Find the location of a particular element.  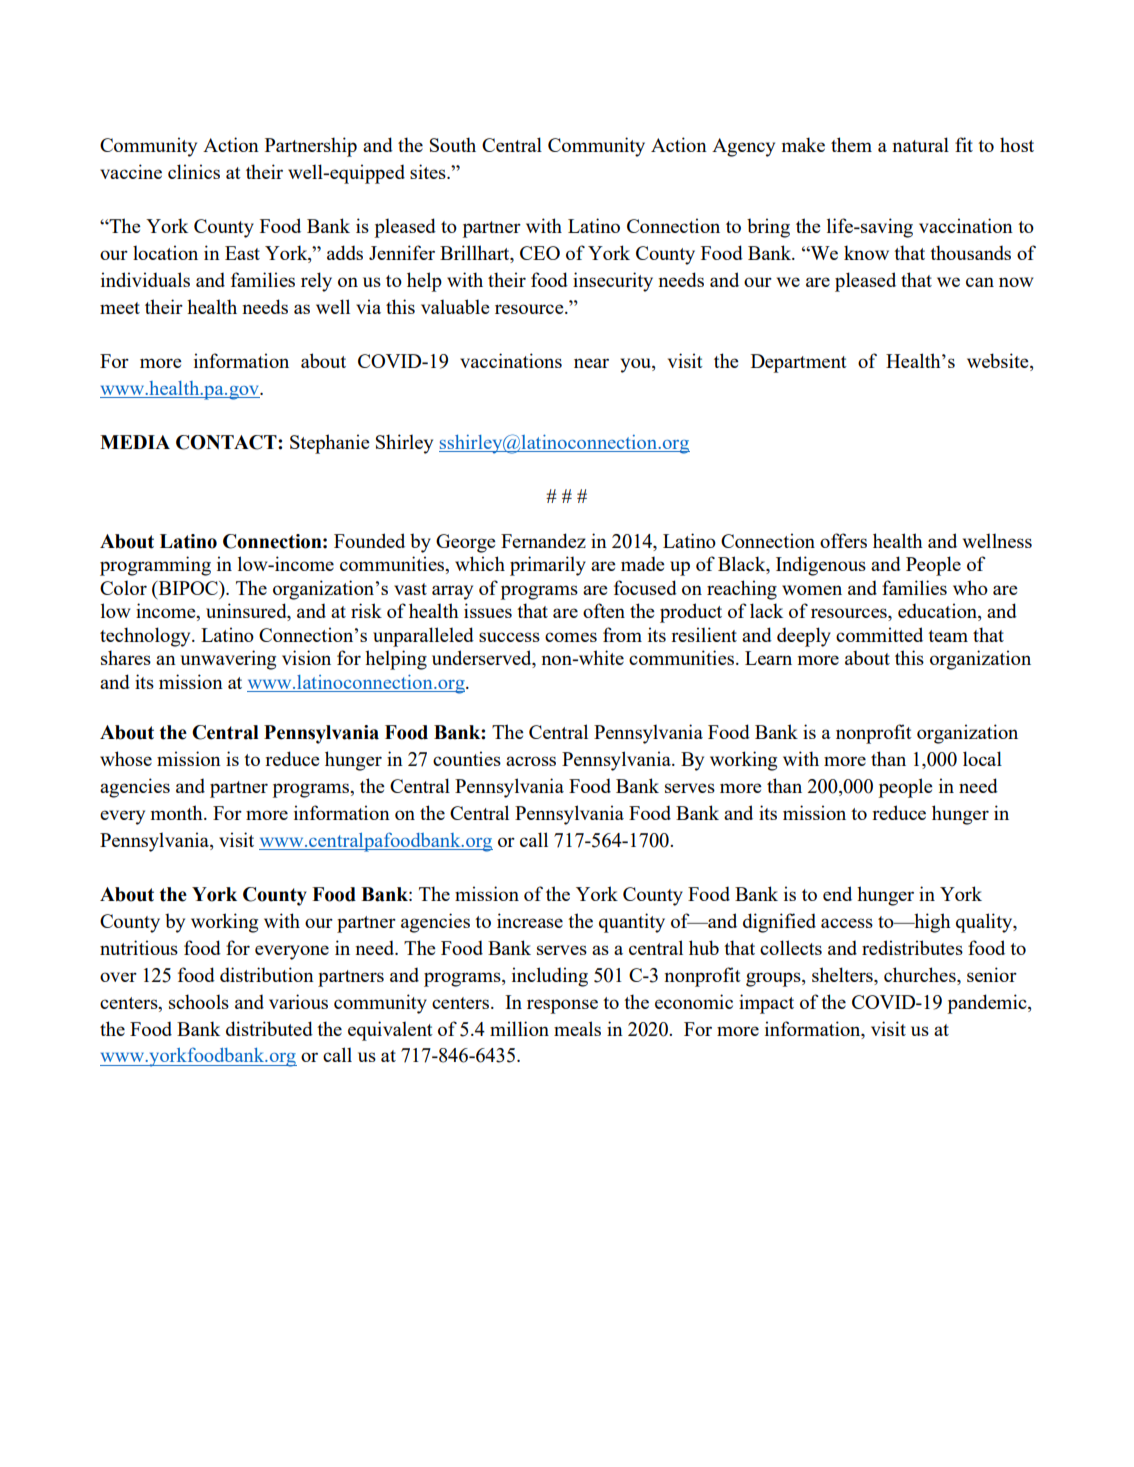

clinics is located at coordinates (194, 171).
